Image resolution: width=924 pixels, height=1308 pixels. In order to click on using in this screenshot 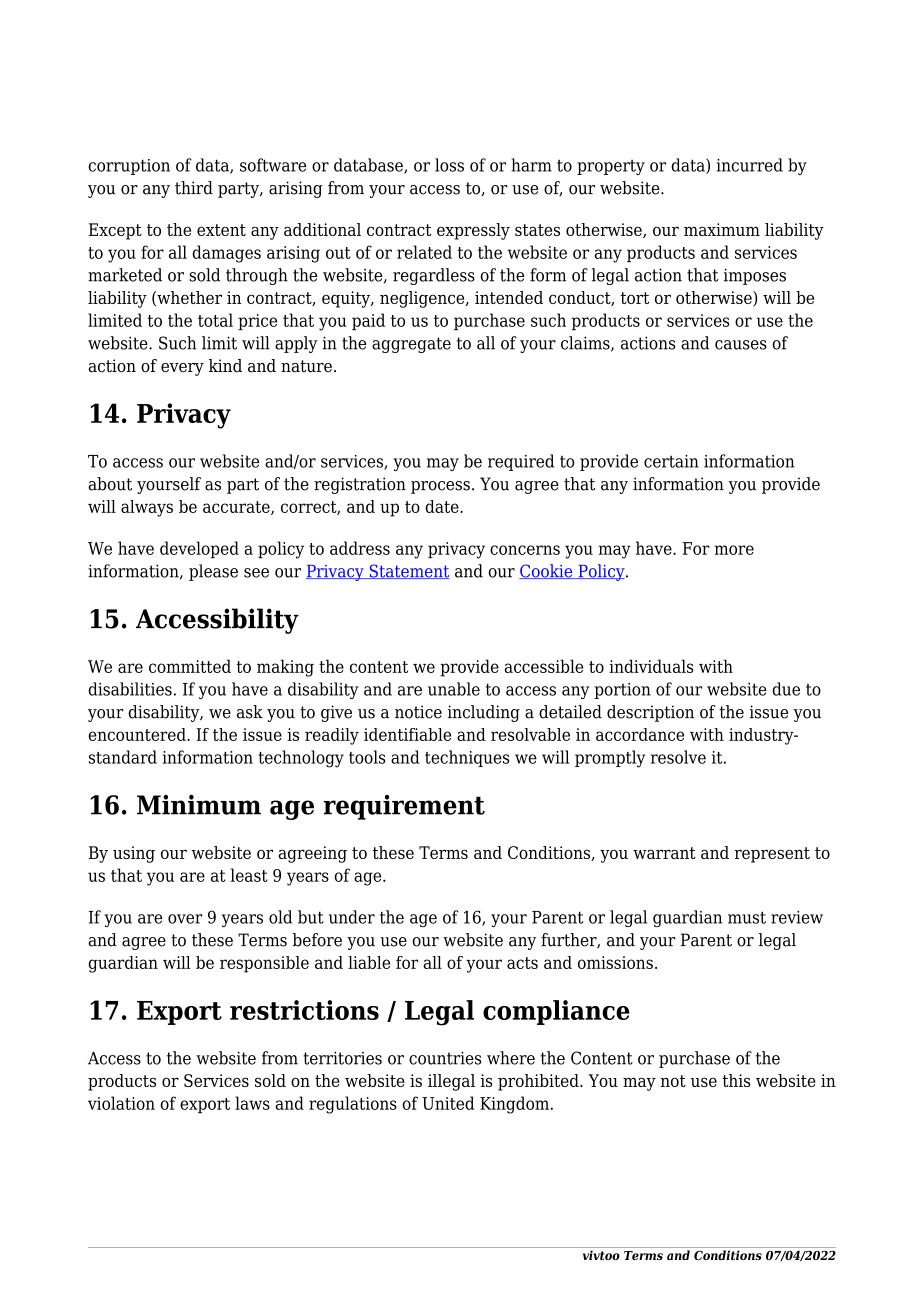, I will do `click(134, 854)`.
